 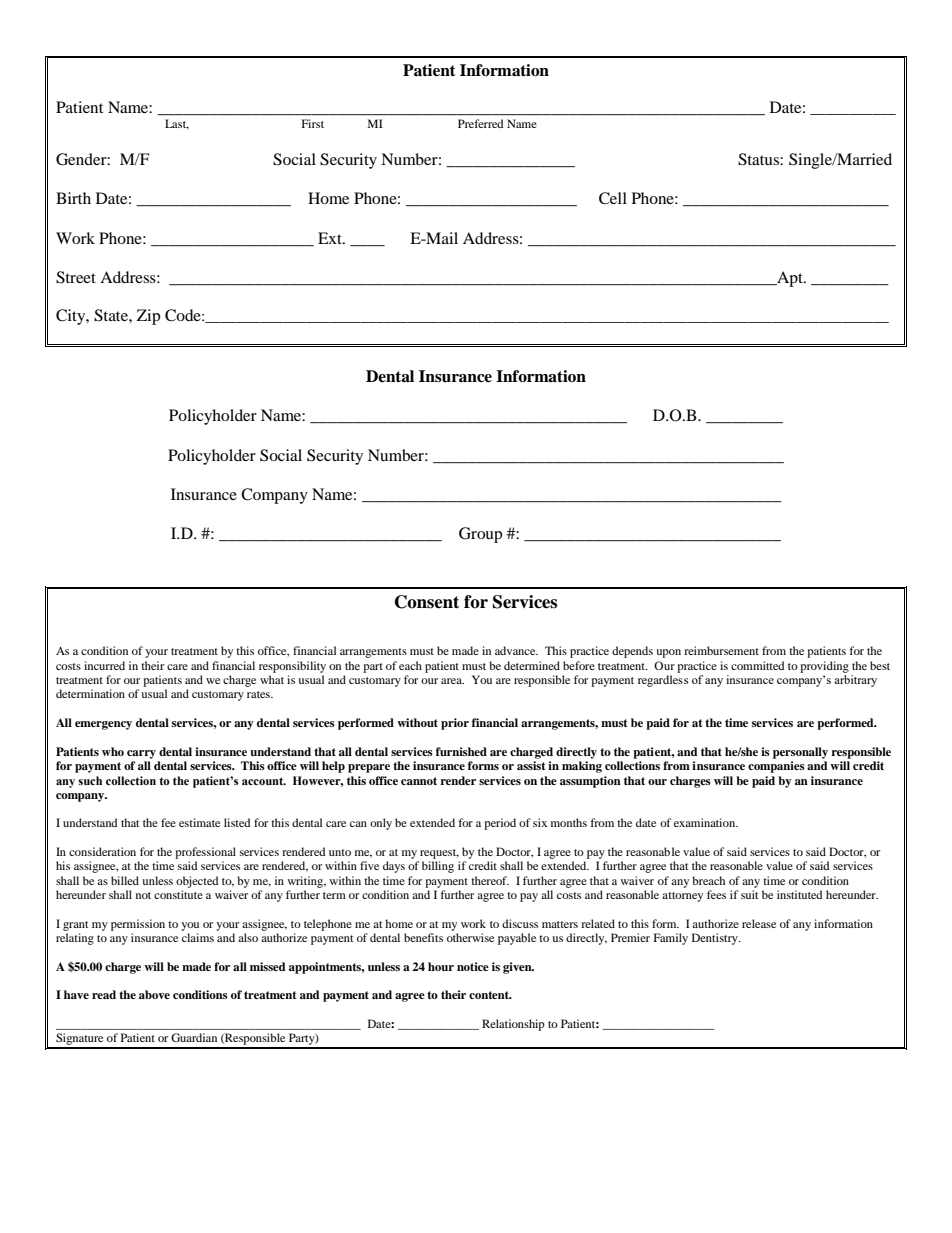 What do you see at coordinates (500, 824) in the screenshot?
I see `period` at bounding box center [500, 824].
